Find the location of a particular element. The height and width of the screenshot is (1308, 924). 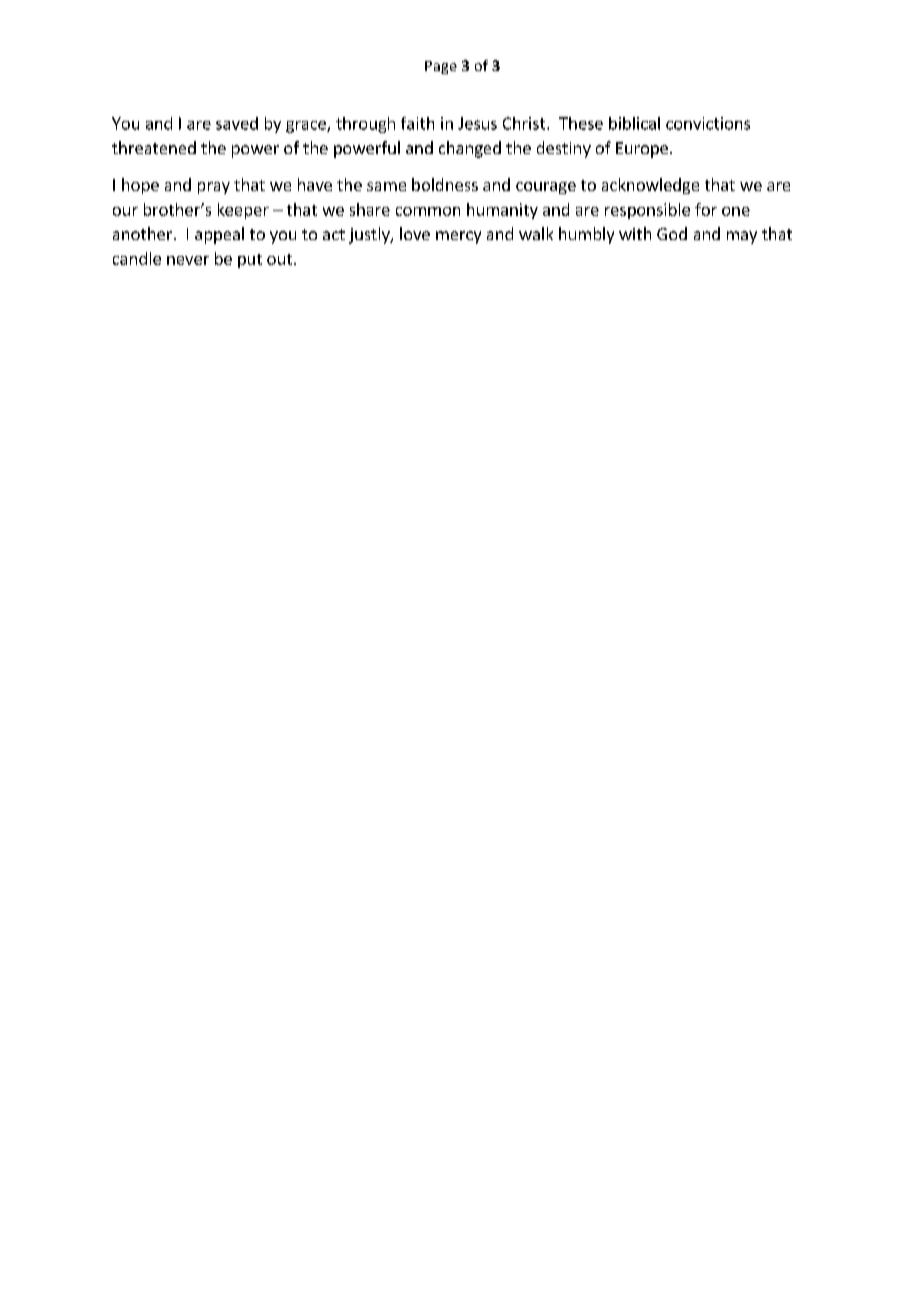

may is located at coordinates (742, 237).
